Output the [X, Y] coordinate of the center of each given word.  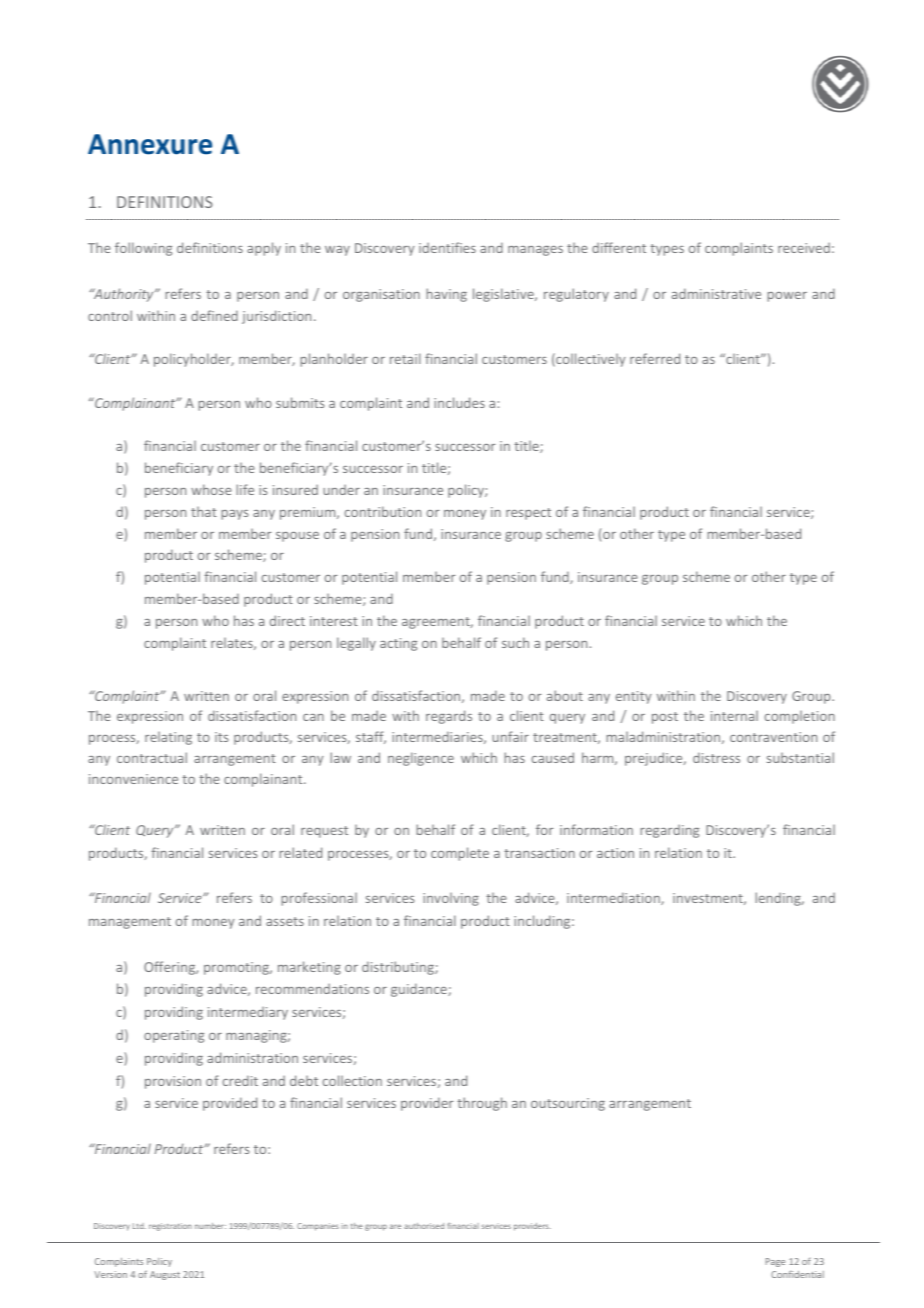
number [210, 1226]
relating [168, 738]
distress [716, 757]
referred [655, 358]
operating [174, 1036]
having [446, 295]
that [204, 512]
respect [528, 514]
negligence [421, 759]
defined [214, 315]
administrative [716, 293]
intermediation [614, 898]
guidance [420, 990]
